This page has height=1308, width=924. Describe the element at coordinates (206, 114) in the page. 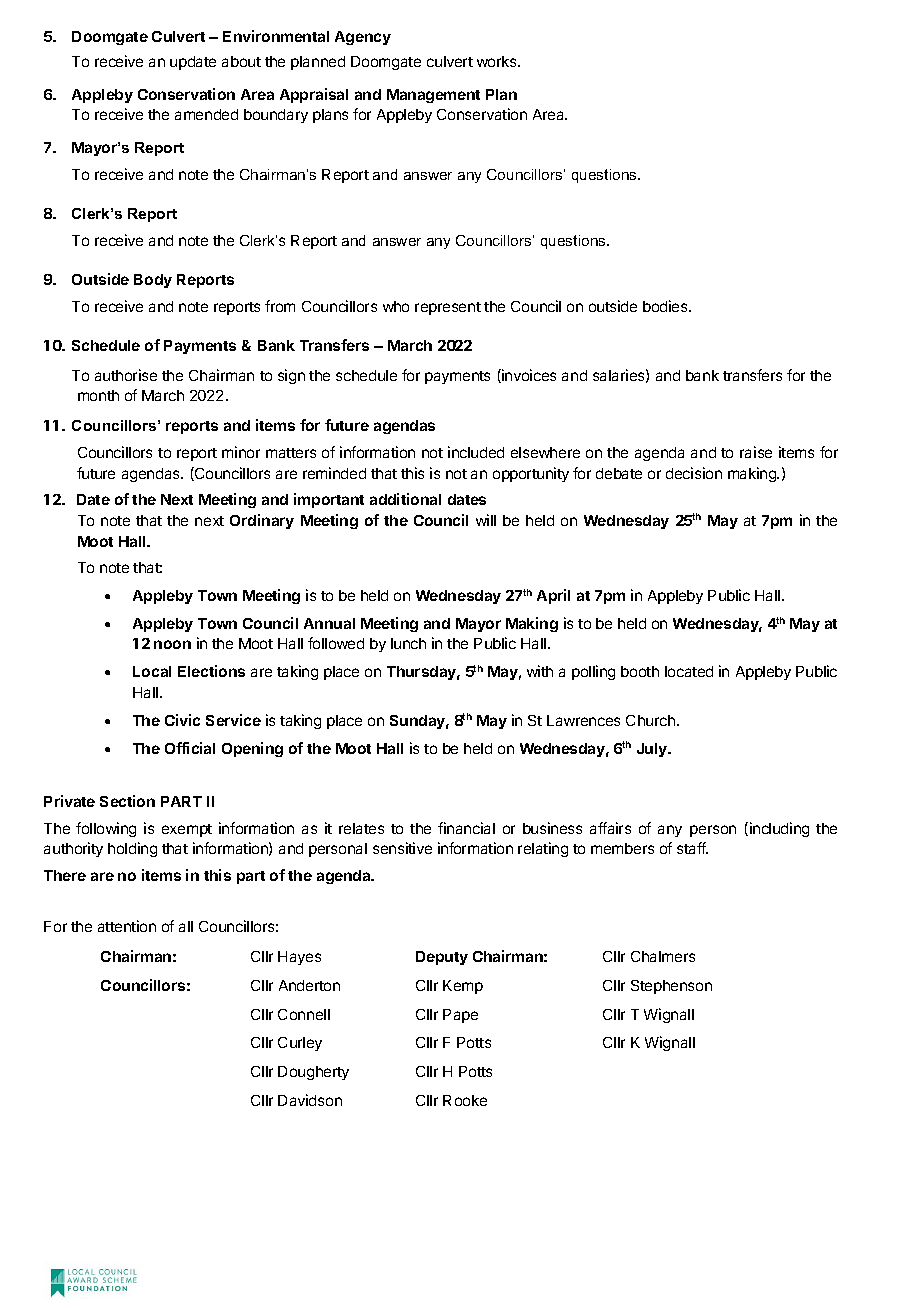

I see `amended` at that location.
